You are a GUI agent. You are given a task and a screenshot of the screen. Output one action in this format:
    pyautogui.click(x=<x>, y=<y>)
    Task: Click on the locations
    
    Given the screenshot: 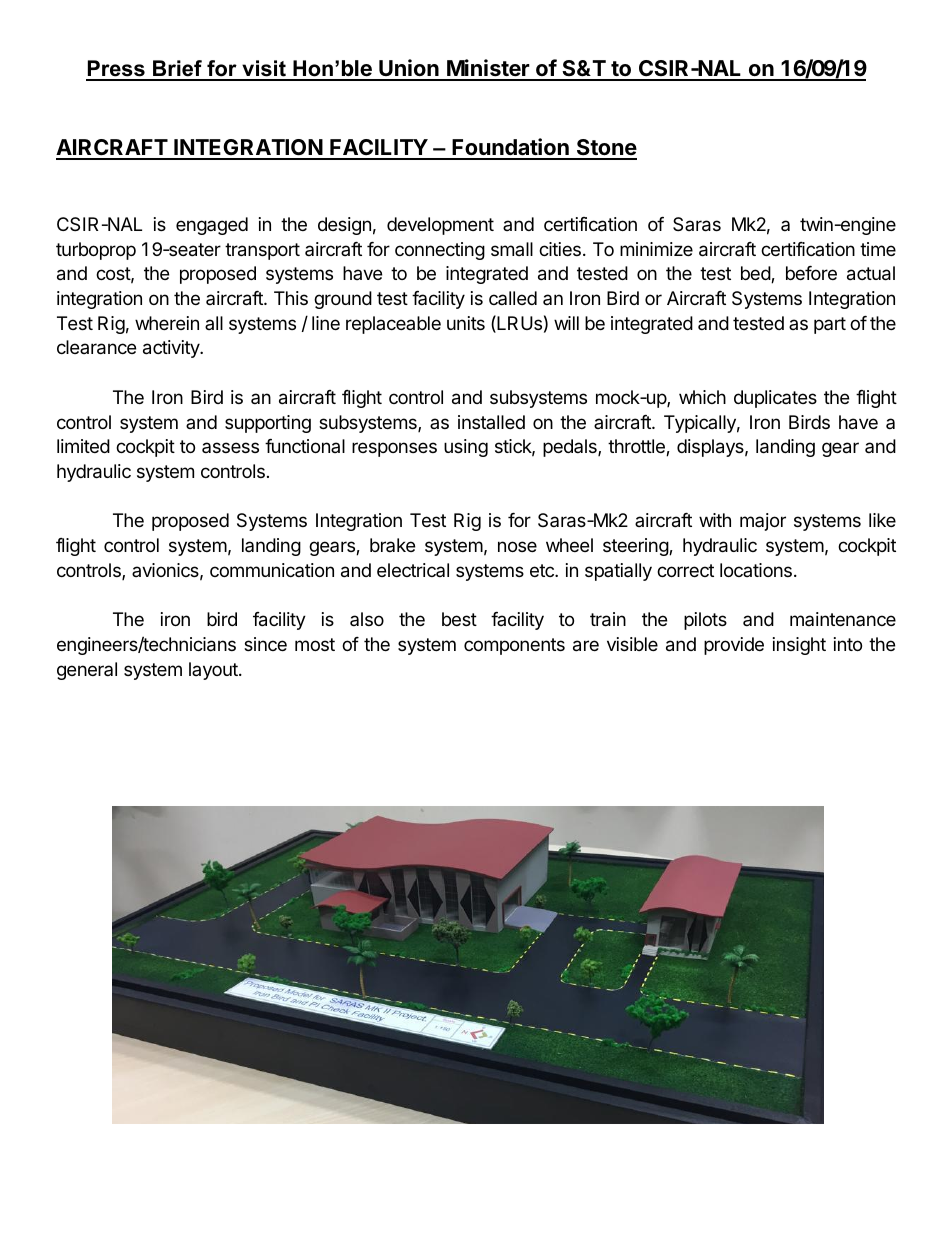 What is the action you would take?
    pyautogui.click(x=756, y=570)
